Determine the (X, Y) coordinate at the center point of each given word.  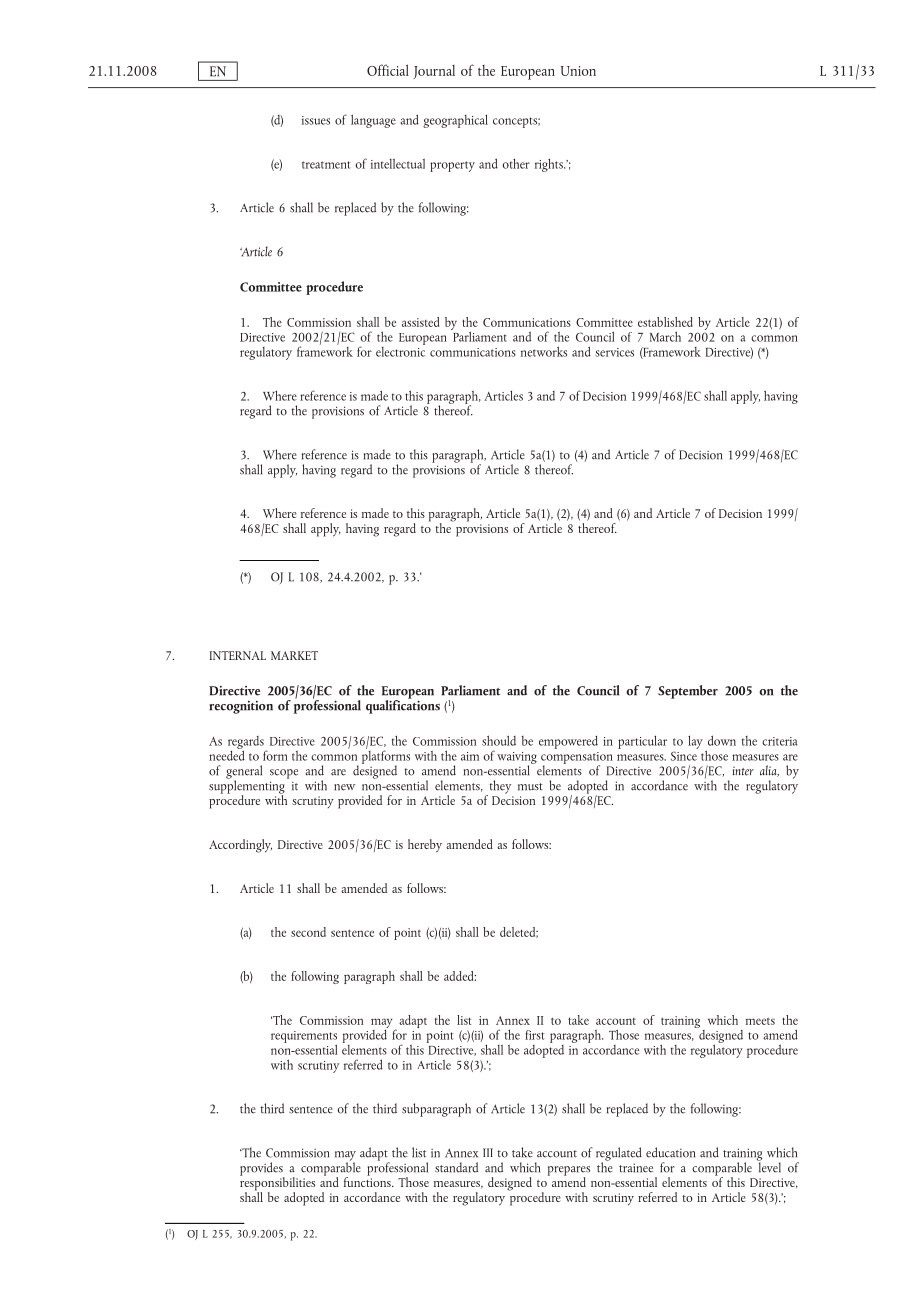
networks (544, 351)
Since (684, 756)
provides (262, 1170)
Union (578, 71)
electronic (400, 350)
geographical (455, 121)
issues (316, 120)
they (499, 788)
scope (284, 774)
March (665, 336)
